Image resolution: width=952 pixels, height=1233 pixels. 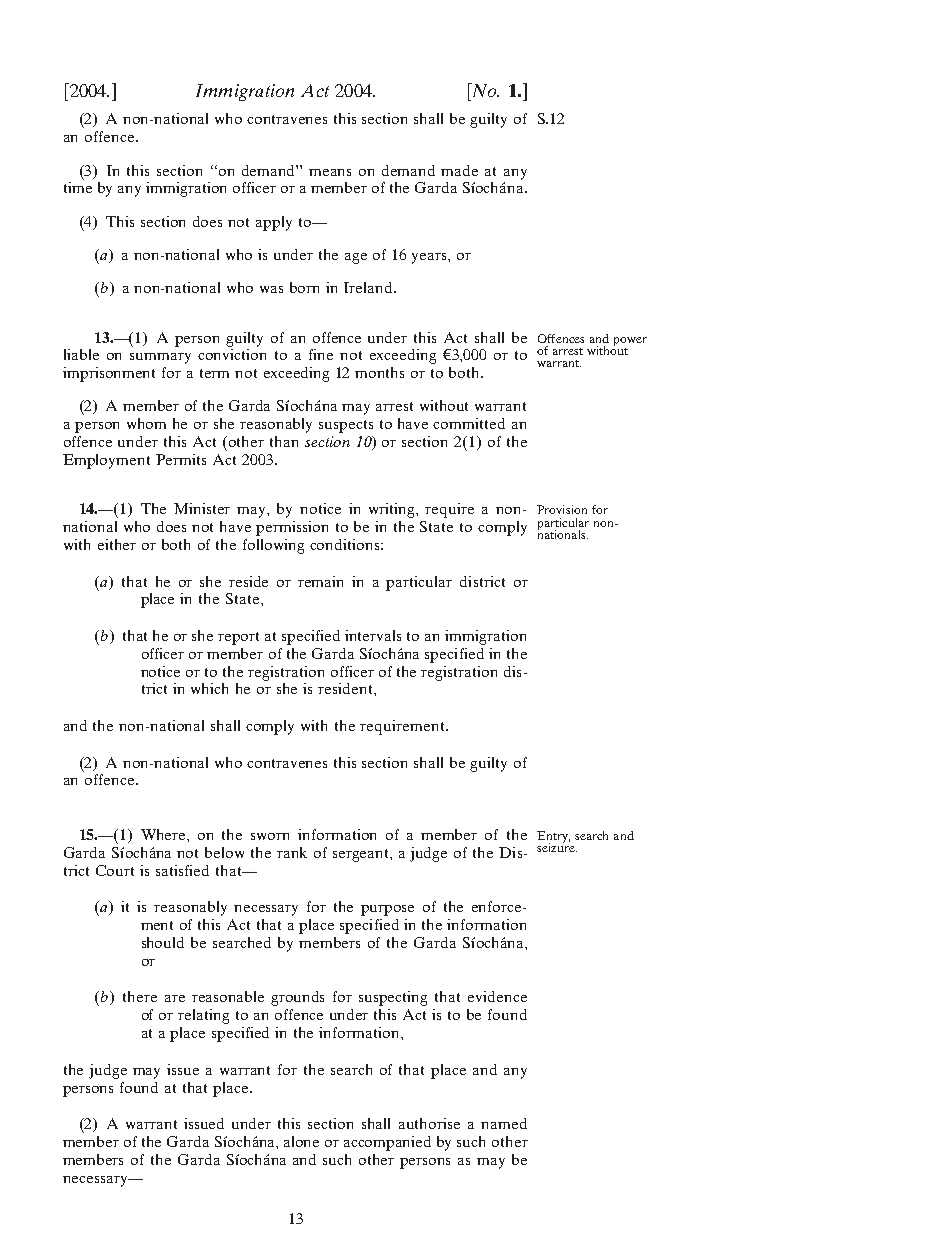 What do you see at coordinates (459, 170) in the screenshot?
I see `made` at bounding box center [459, 170].
